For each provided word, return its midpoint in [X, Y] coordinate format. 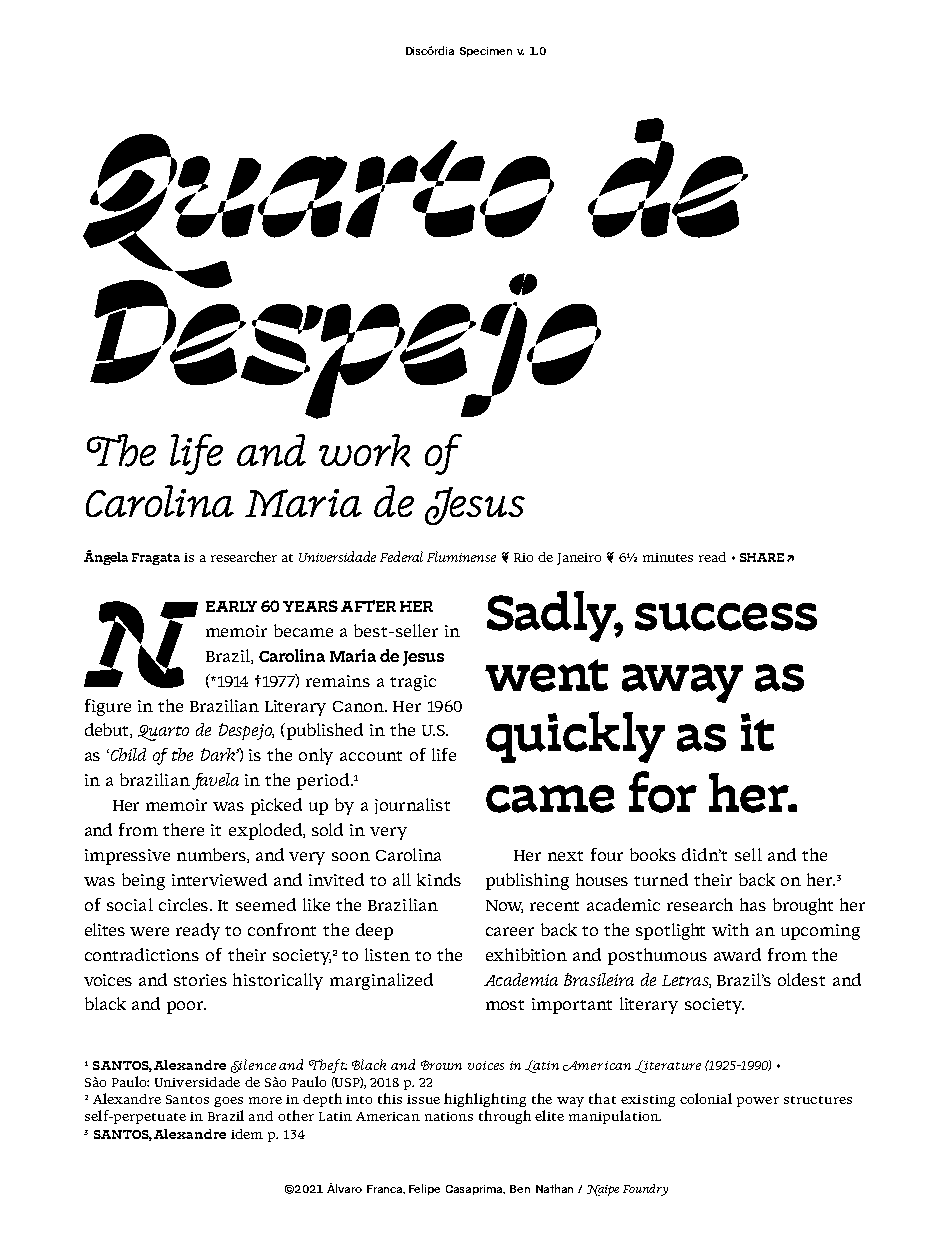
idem [247, 1134]
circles [185, 904]
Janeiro [579, 559]
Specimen [486, 52]
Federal [401, 556]
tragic [413, 683]
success [726, 617]
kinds [439, 879]
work [364, 450]
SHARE [762, 557]
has [753, 904]
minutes [668, 557]
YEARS [310, 606]
